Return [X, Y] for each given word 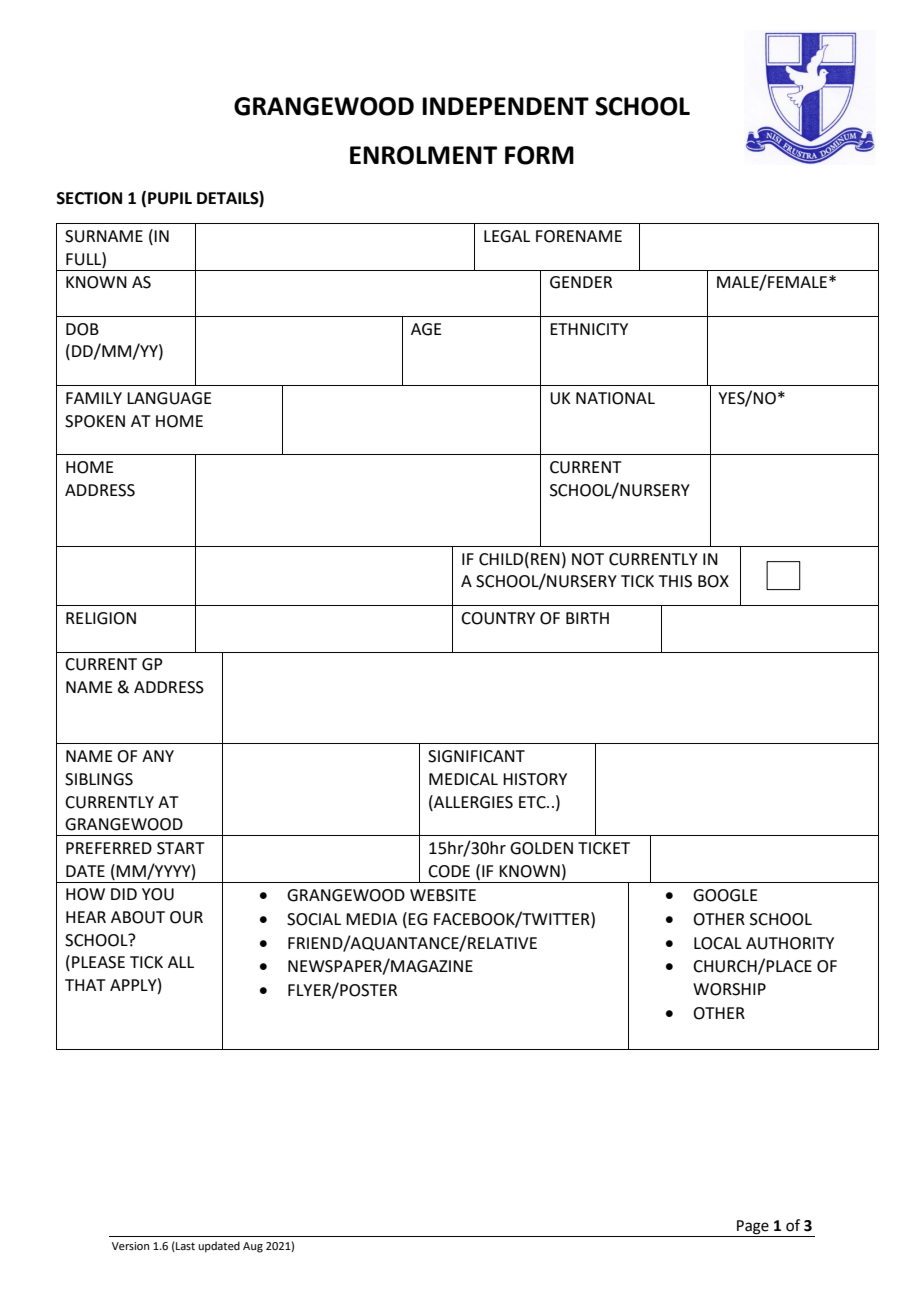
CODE [449, 871]
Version [130, 1246]
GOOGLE [725, 895]
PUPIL [170, 198]
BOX [713, 581]
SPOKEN [95, 421]
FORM [539, 155]
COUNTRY [498, 618]
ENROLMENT [423, 155]
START [181, 848]
